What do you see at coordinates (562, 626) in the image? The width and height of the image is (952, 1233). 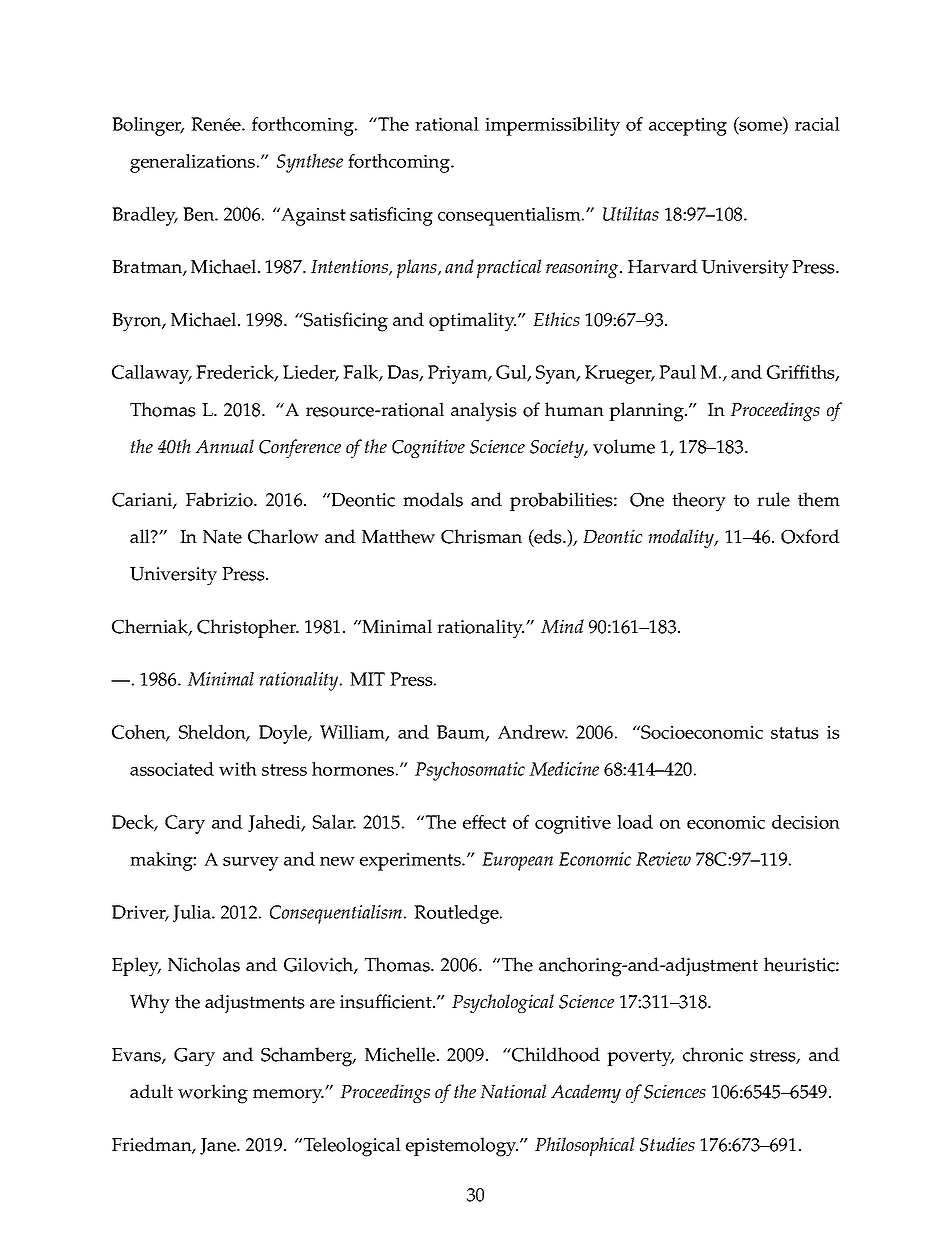 I see `Mind` at bounding box center [562, 626].
